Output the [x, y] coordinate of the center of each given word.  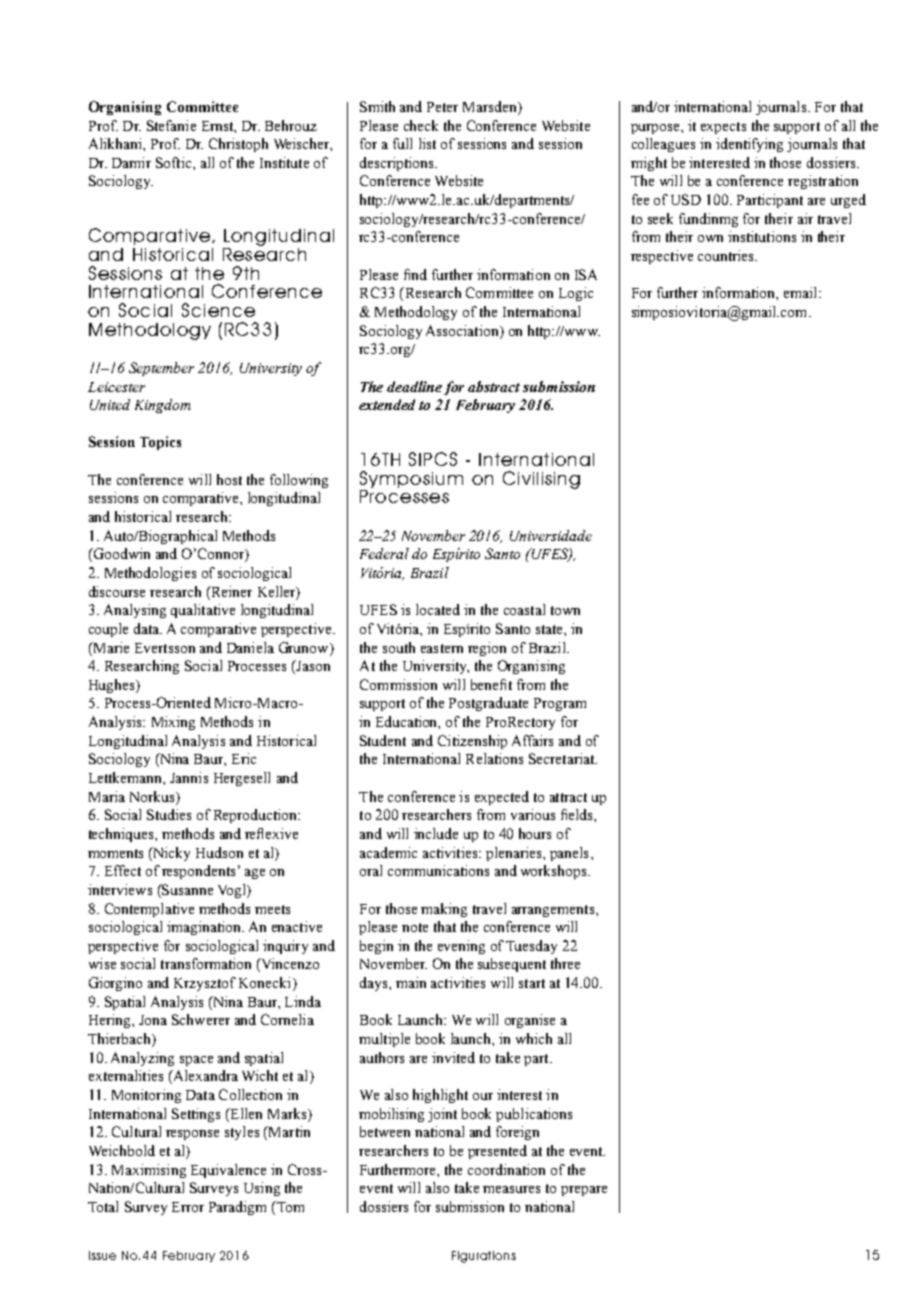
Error [188, 1207]
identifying [749, 145]
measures [511, 1189]
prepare [584, 1191]
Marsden [491, 108]
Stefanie [171, 125]
